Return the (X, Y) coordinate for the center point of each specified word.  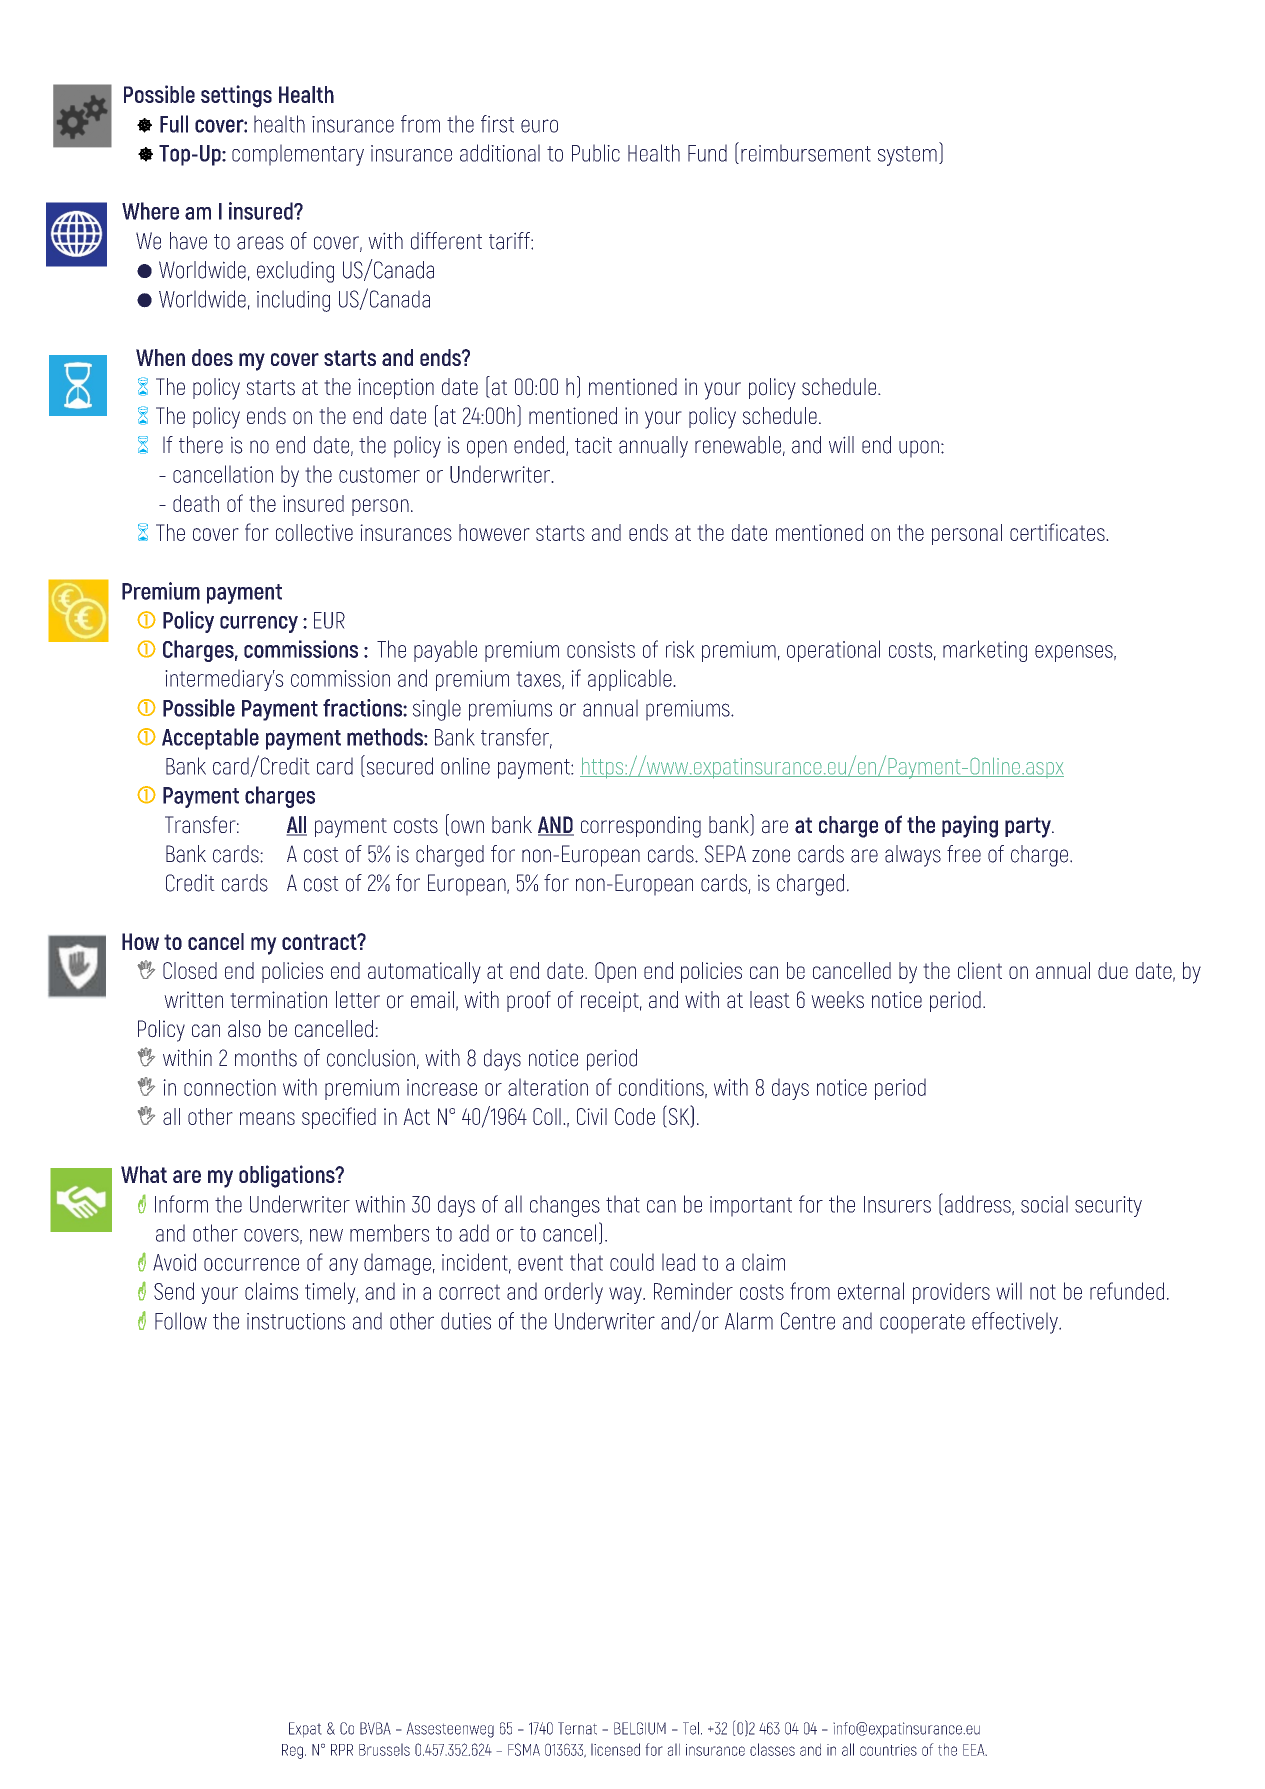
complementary (298, 155)
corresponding (641, 827)
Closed (190, 970)
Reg (292, 1751)
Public (596, 153)
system (907, 156)
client (980, 970)
